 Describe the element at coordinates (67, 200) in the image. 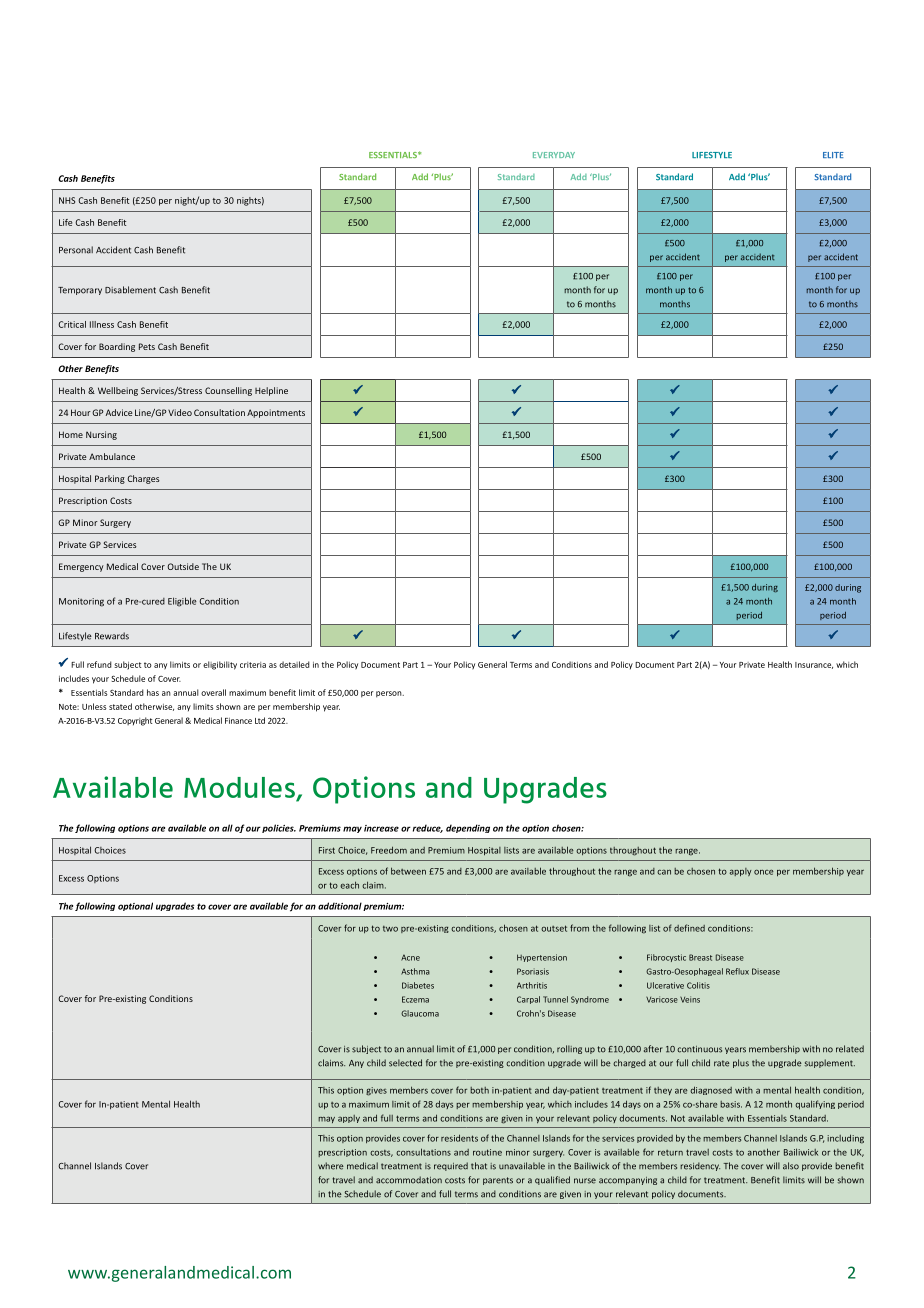

I see `NHS` at that location.
